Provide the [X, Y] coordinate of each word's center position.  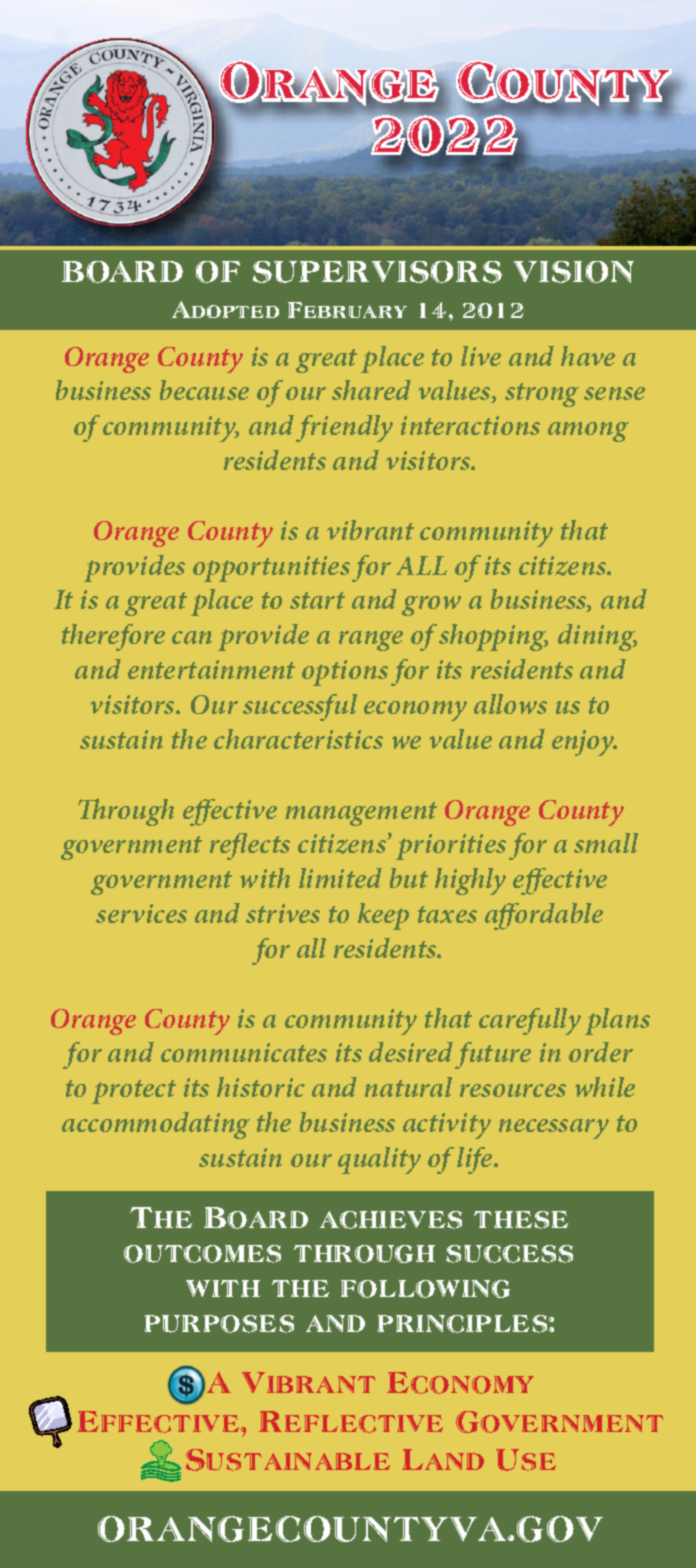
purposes [219, 1324]
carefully [530, 1021]
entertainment [211, 669]
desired [411, 1052]
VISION [574, 272]
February [347, 310]
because [204, 390]
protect [134, 1092]
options [345, 673]
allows [510, 704]
